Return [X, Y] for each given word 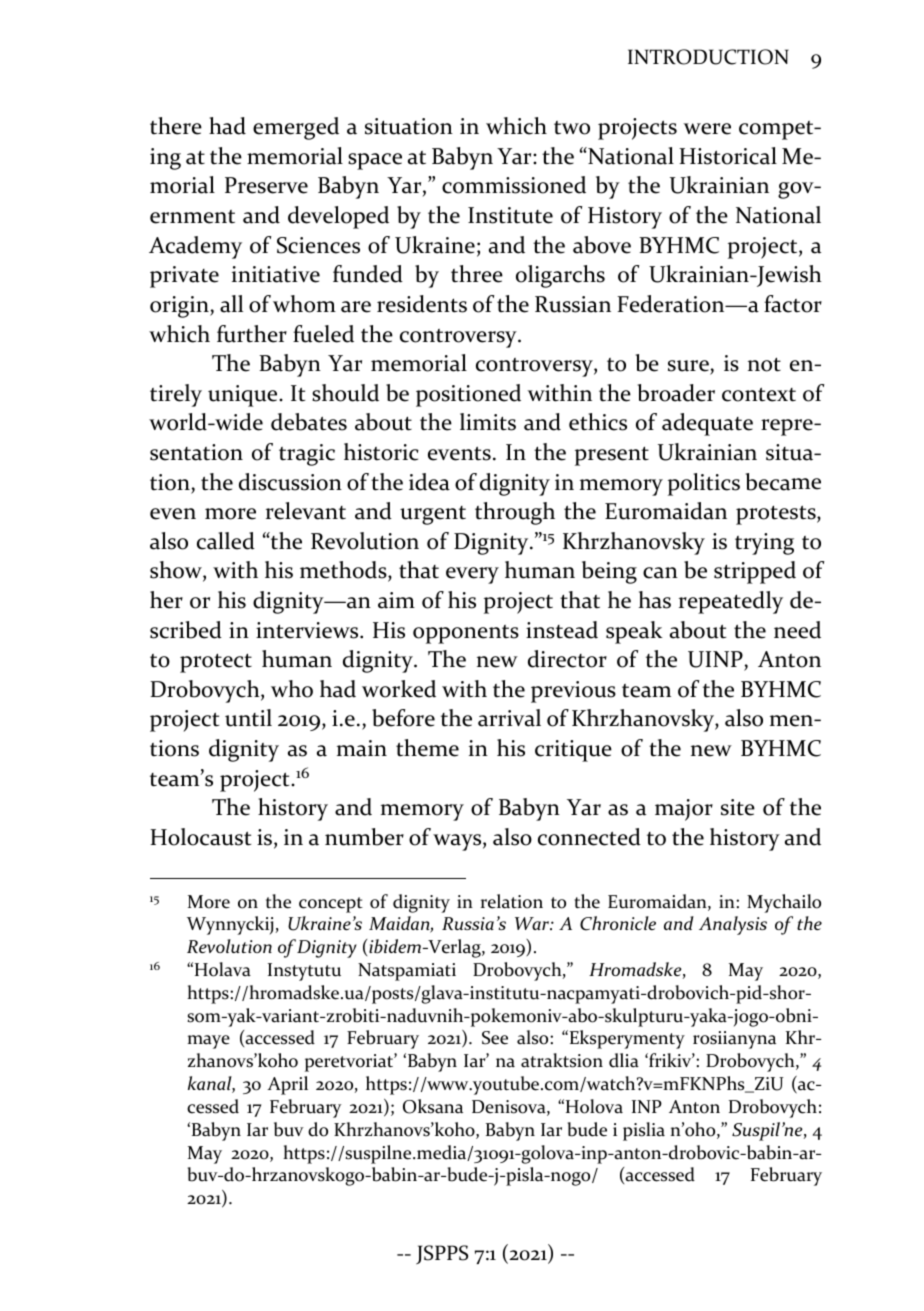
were [707, 129]
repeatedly [731, 602]
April [287, 1085]
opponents [466, 634]
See [495, 1038]
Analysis [733, 925]
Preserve [266, 185]
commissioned [514, 185]
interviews [308, 630]
